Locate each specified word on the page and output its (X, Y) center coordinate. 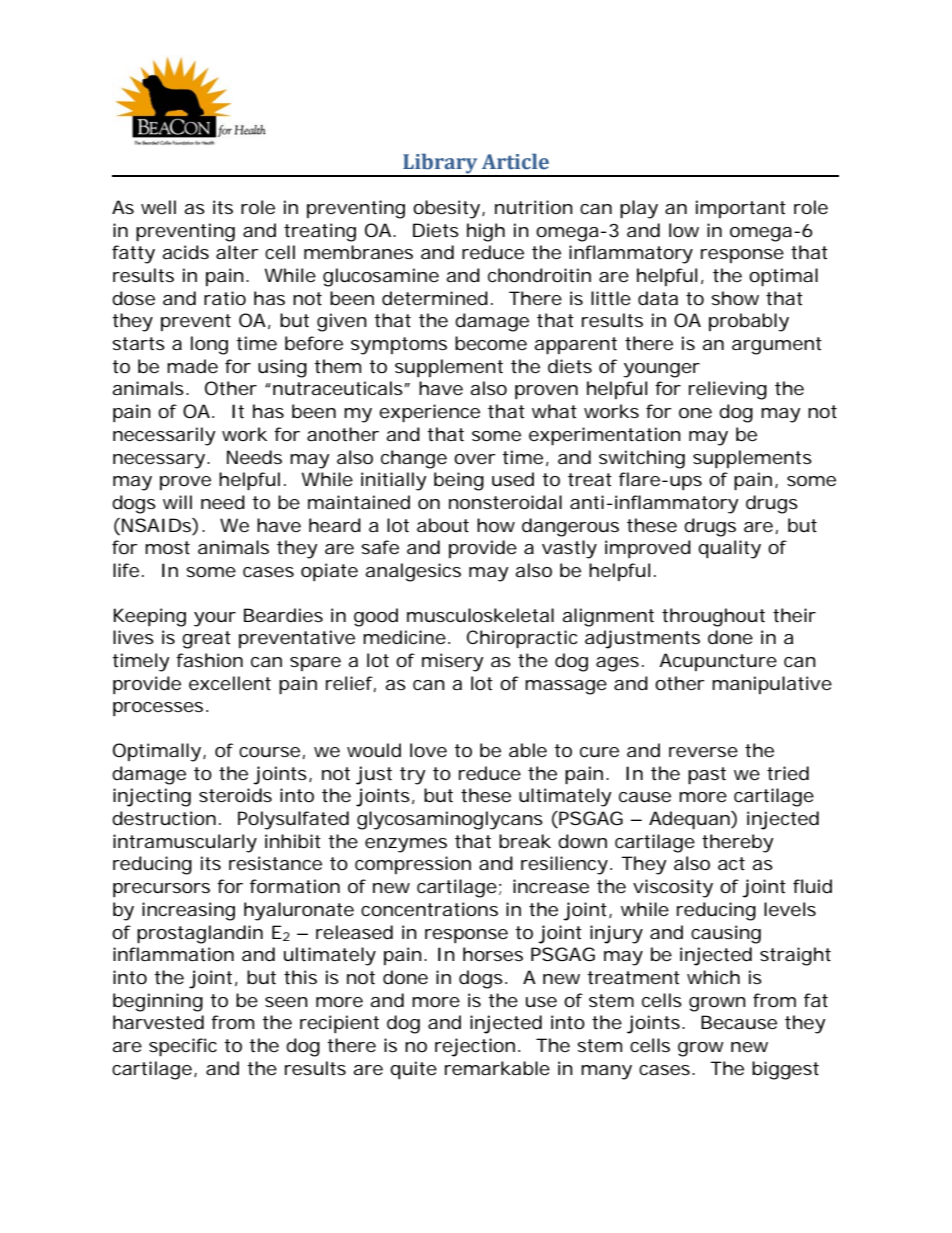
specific (183, 1047)
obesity (446, 209)
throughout (713, 617)
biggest (785, 1070)
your (215, 619)
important (741, 209)
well (158, 207)
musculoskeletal (480, 615)
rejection (475, 1047)
